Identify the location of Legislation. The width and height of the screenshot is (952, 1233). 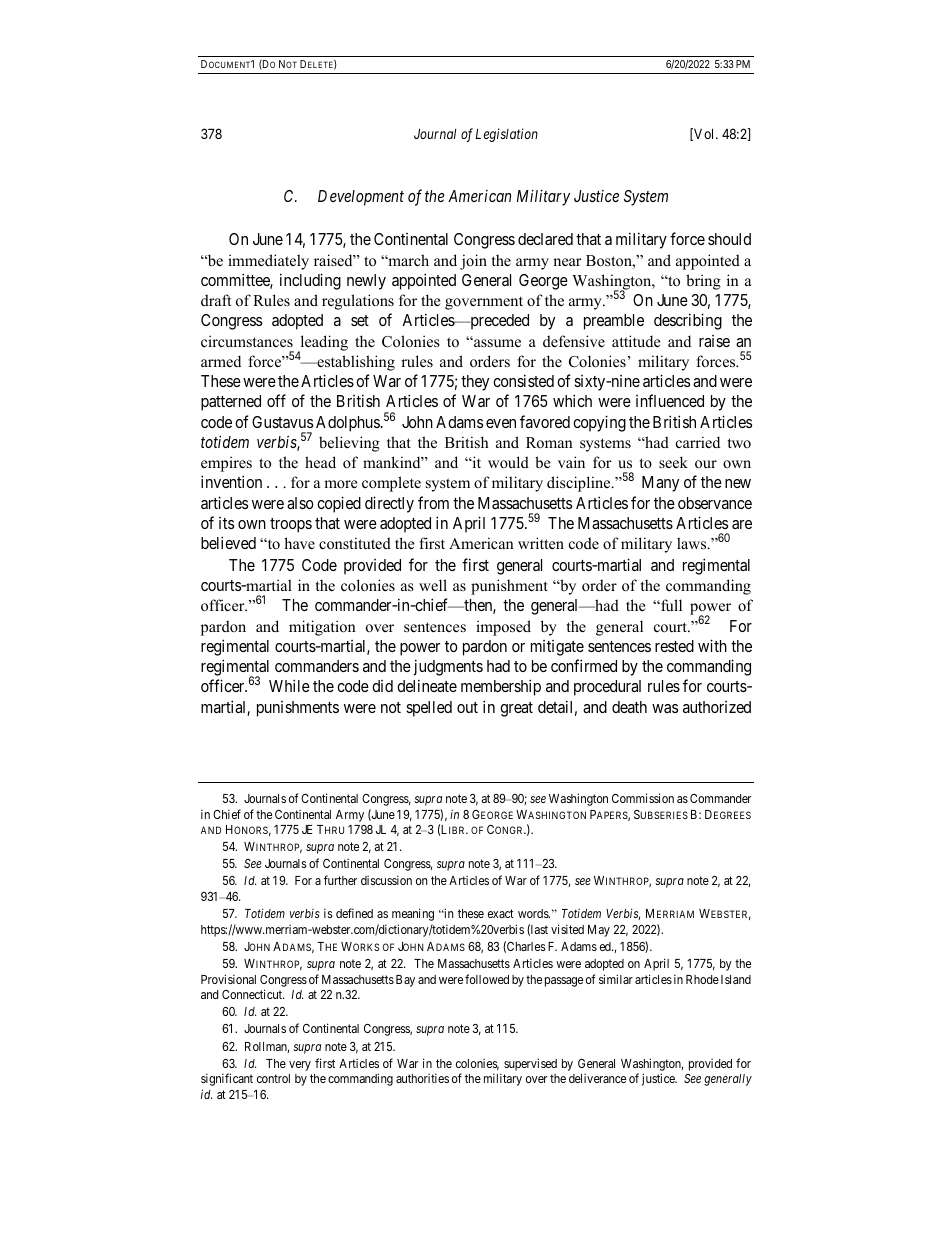
(506, 135).
